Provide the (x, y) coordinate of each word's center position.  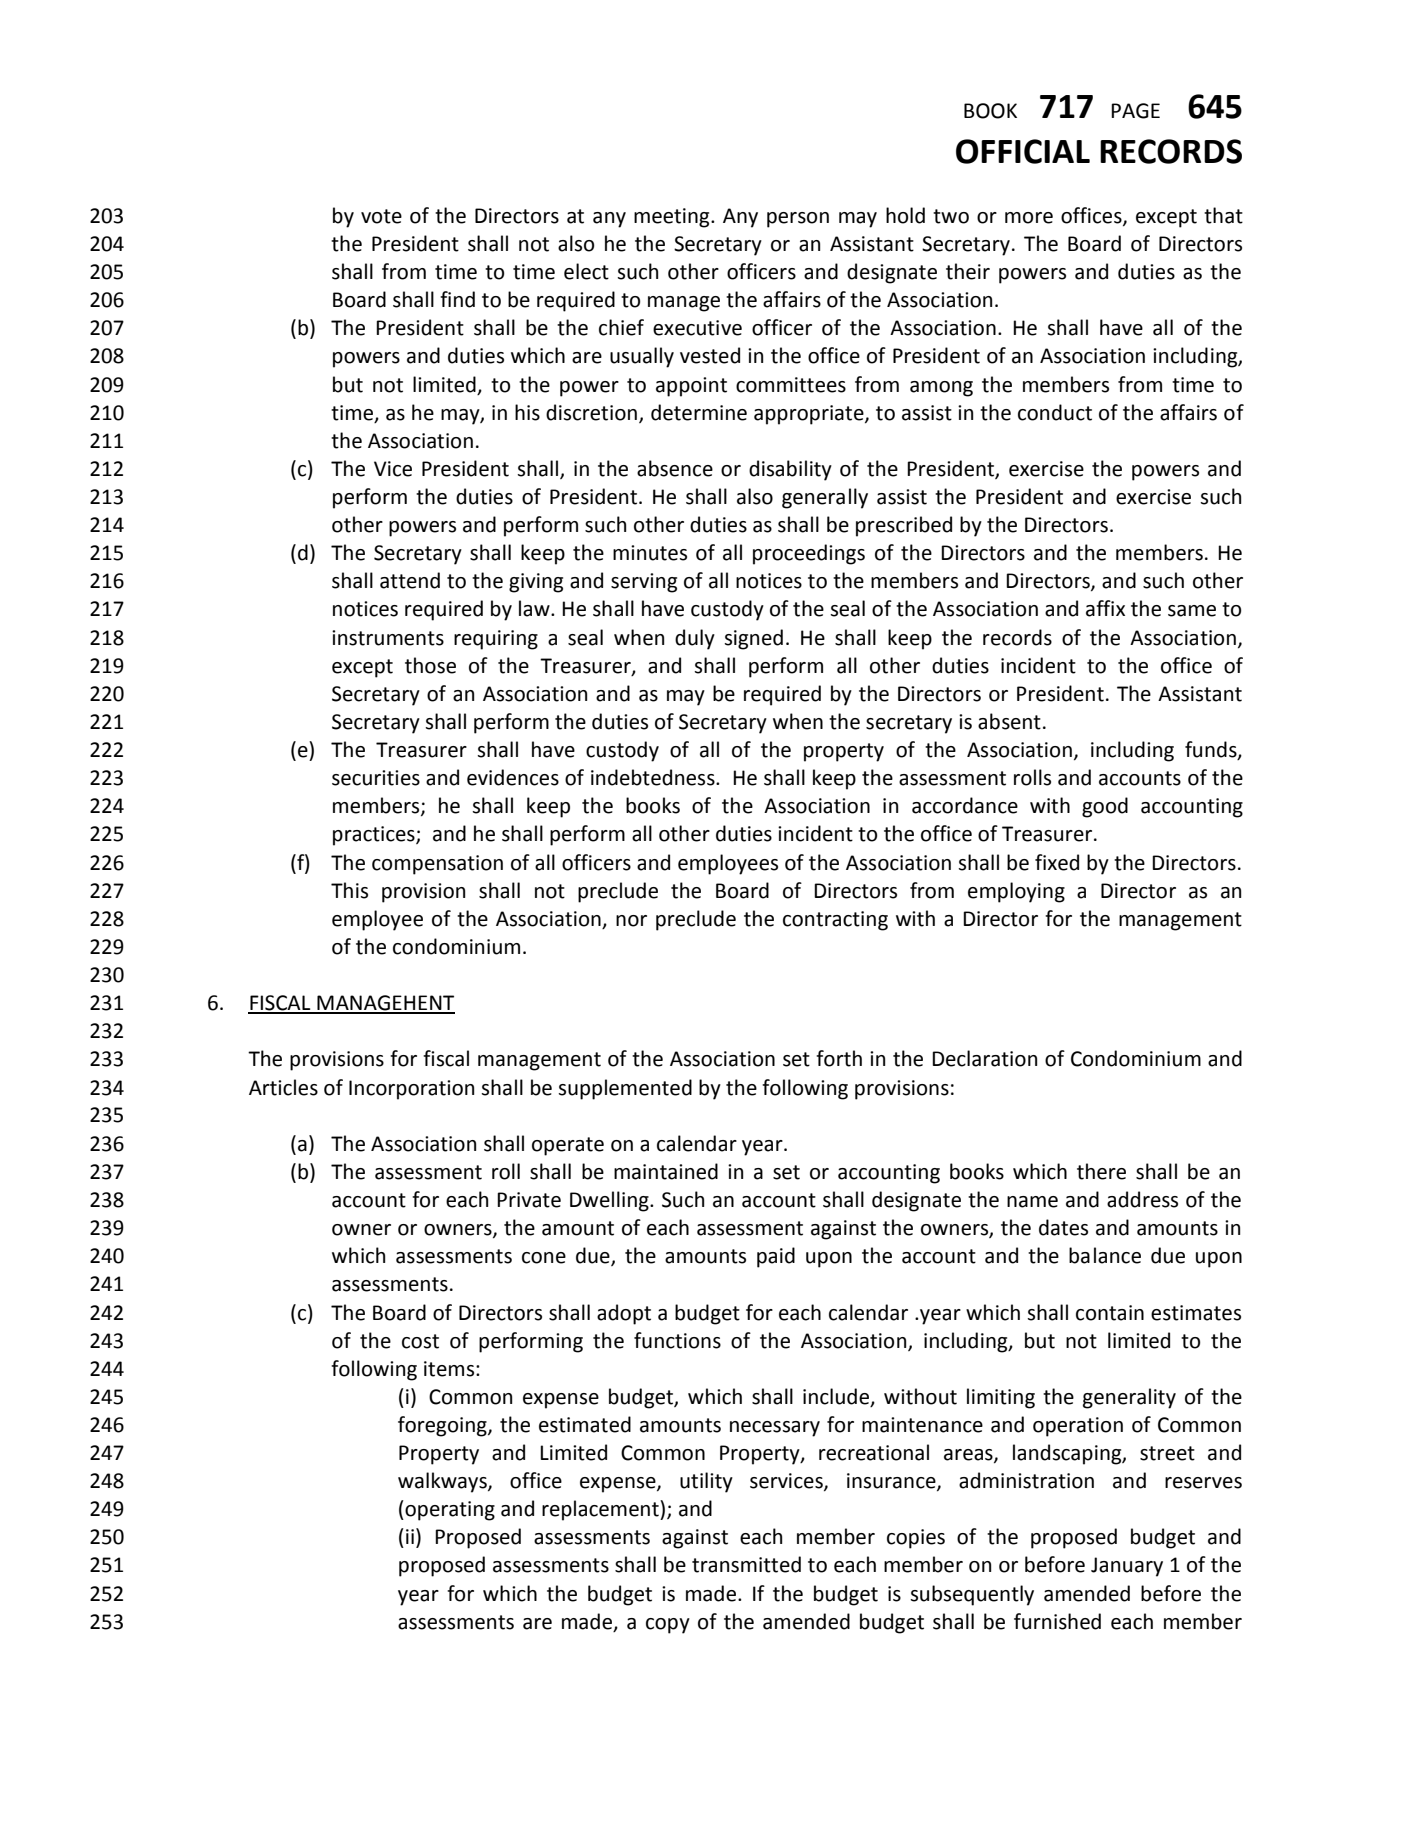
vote (381, 216)
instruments (388, 638)
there (1101, 1171)
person (798, 220)
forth (839, 1058)
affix (1105, 608)
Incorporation (411, 1090)
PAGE (1135, 111)
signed (753, 639)
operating (449, 1510)
